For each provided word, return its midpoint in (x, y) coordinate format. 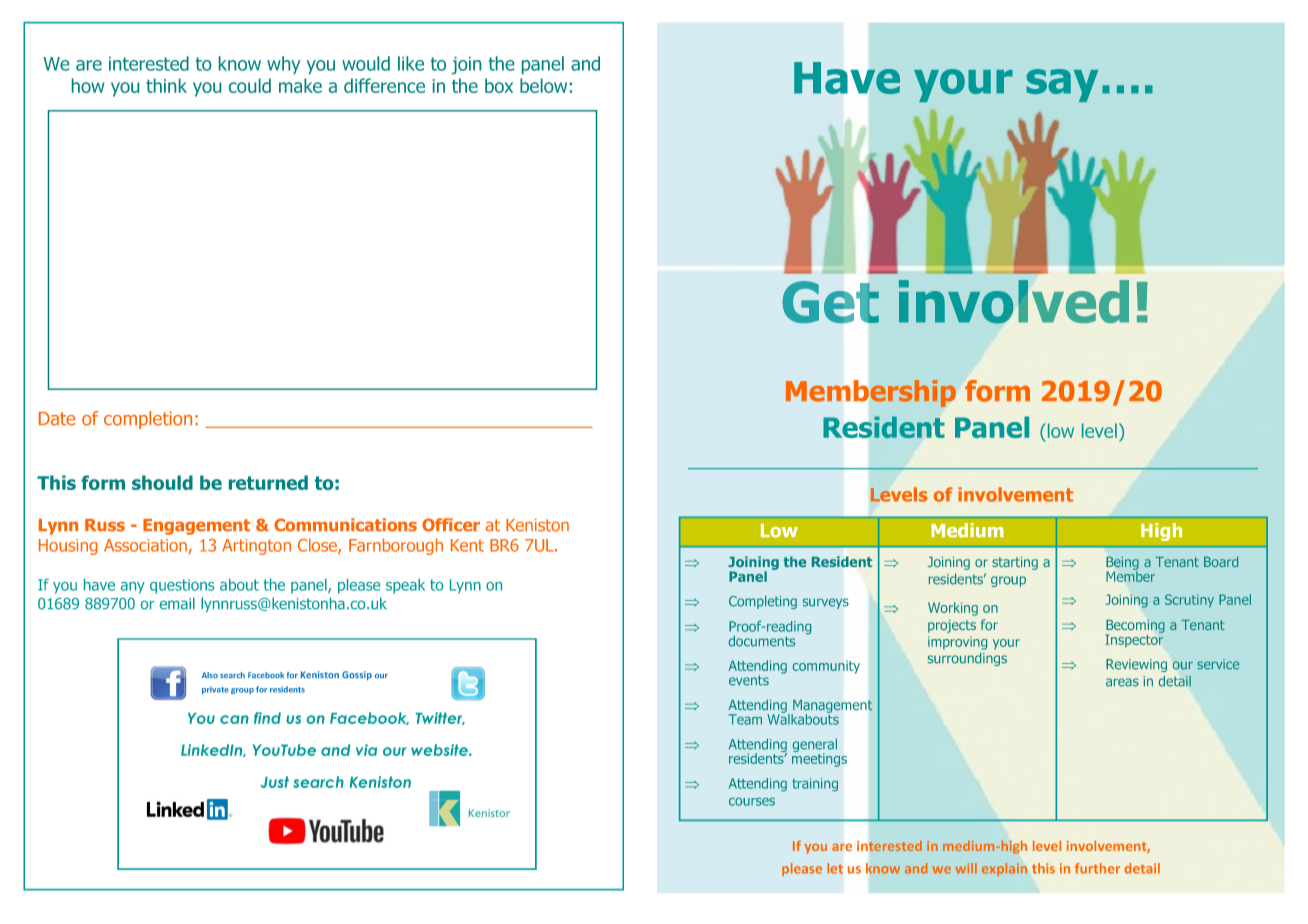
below (543, 85)
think (166, 85)
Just (275, 782)
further (1097, 868)
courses (752, 802)
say (1062, 85)
